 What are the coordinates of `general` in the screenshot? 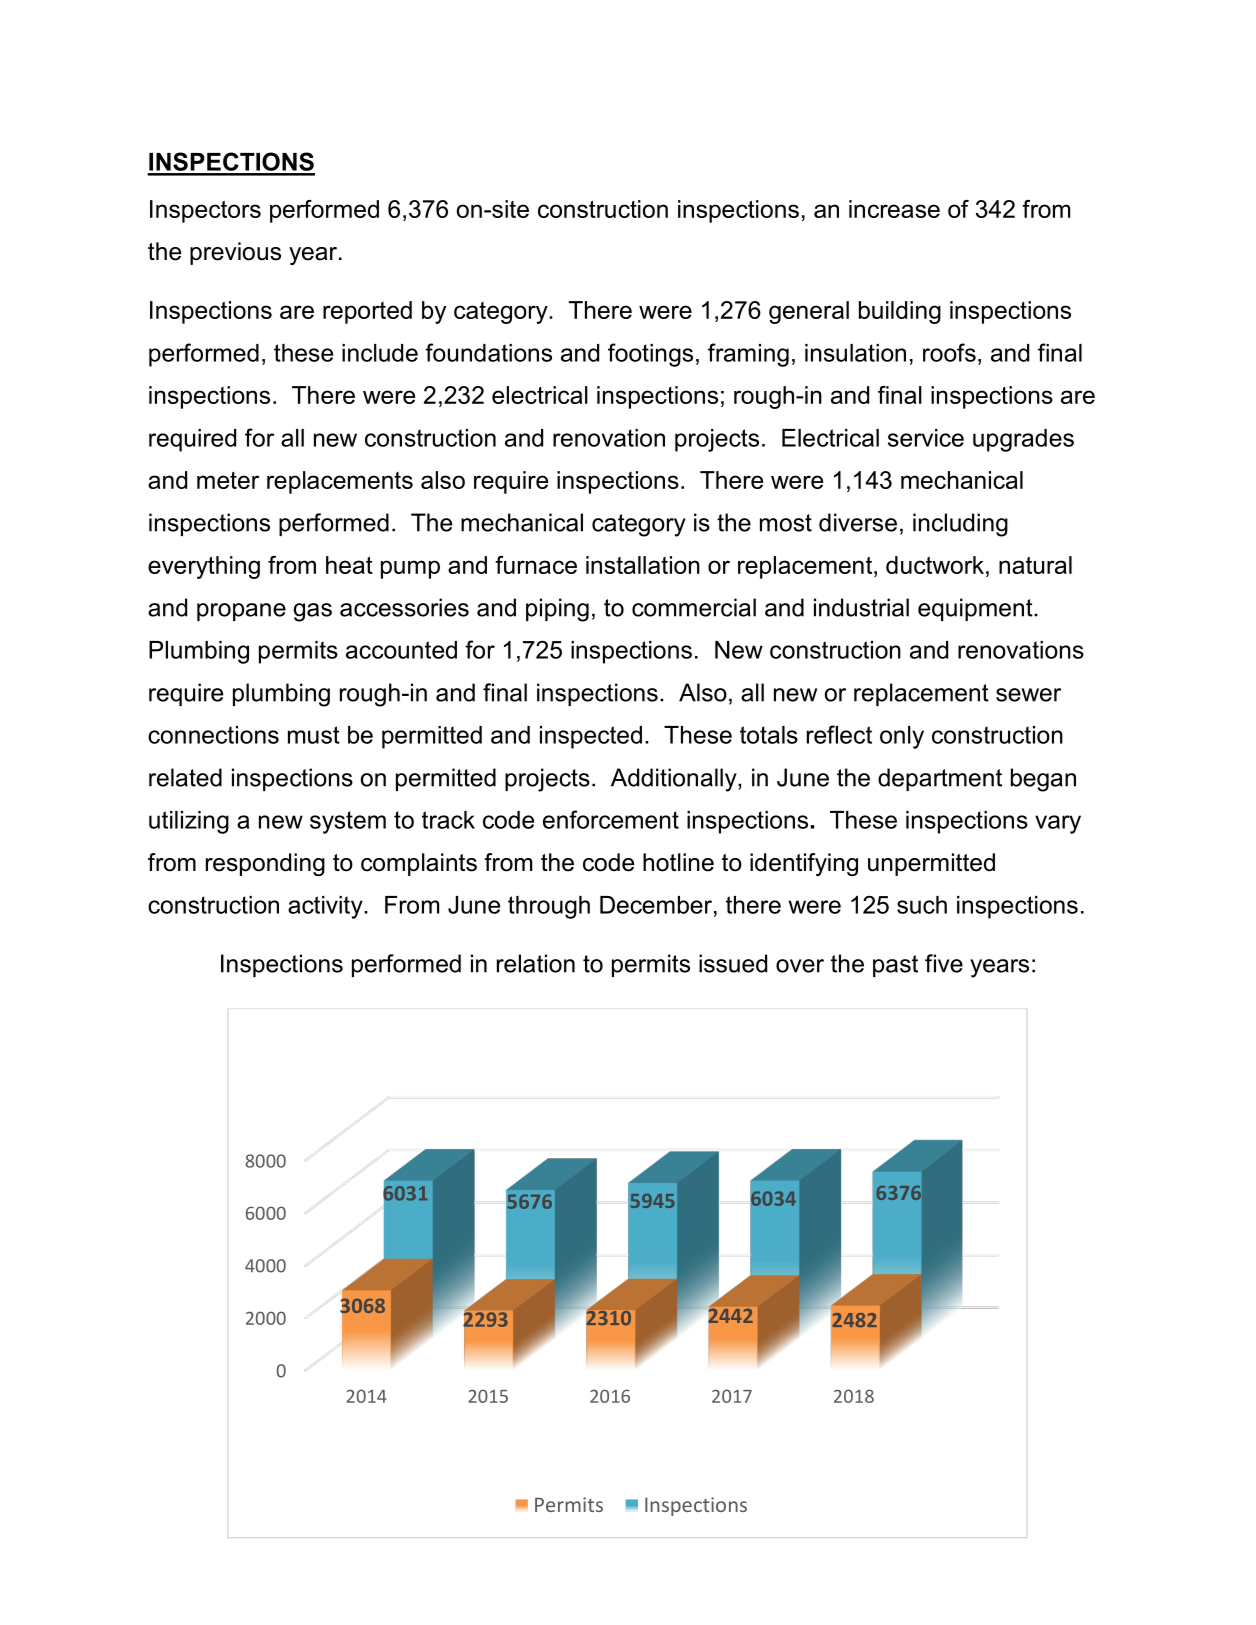 It's located at (809, 312).
